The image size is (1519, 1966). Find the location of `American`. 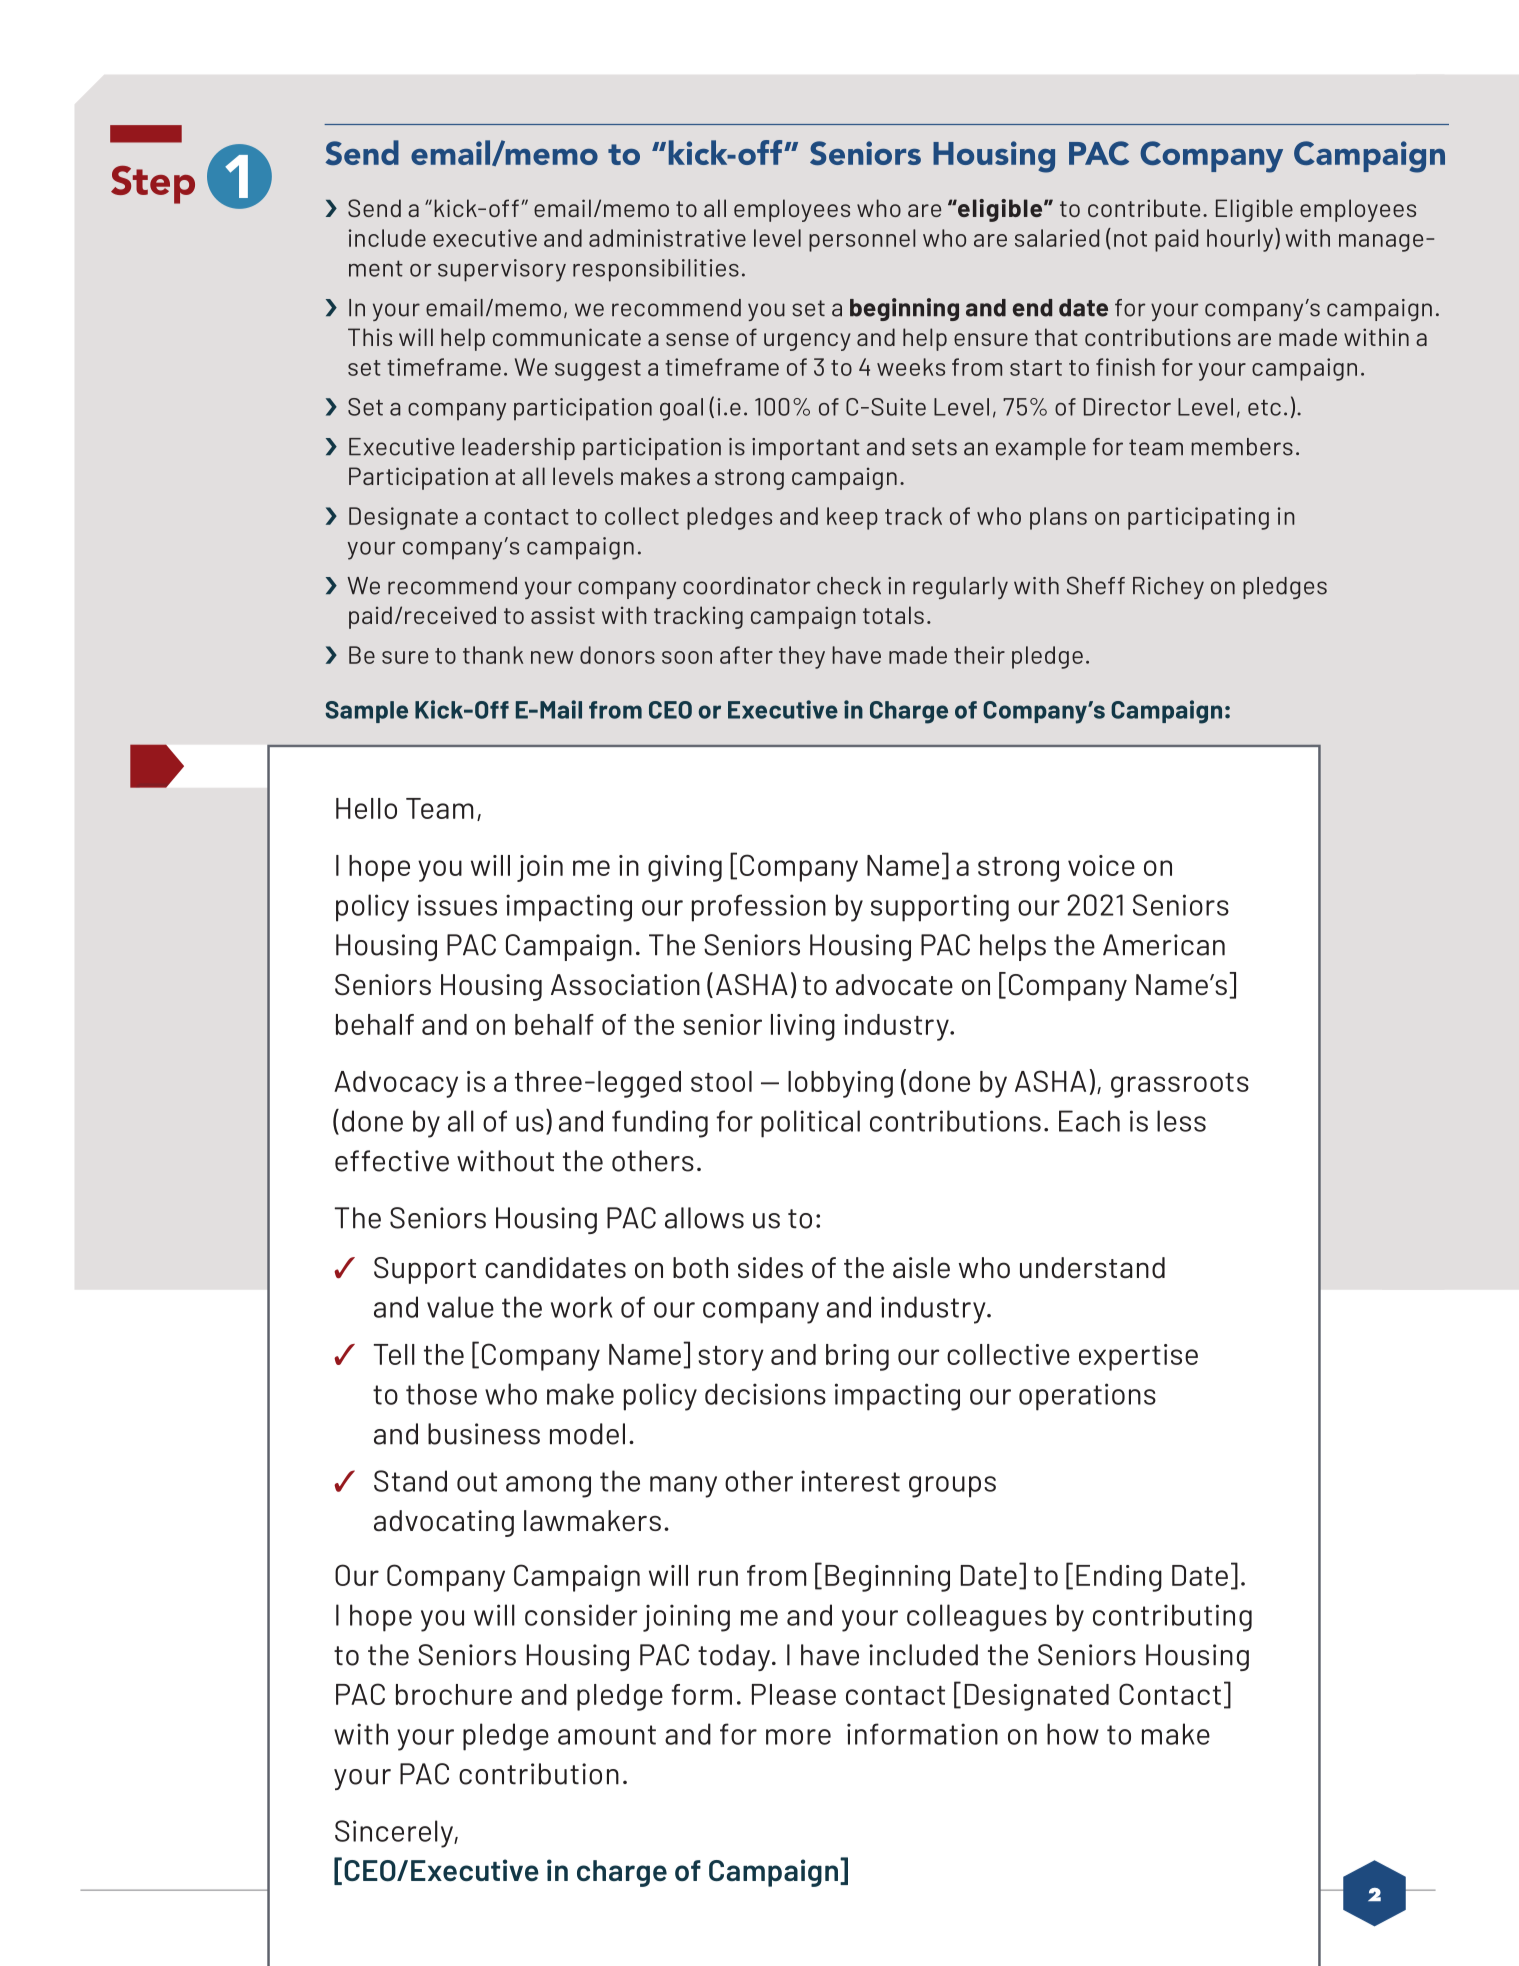

American is located at coordinates (1164, 945).
